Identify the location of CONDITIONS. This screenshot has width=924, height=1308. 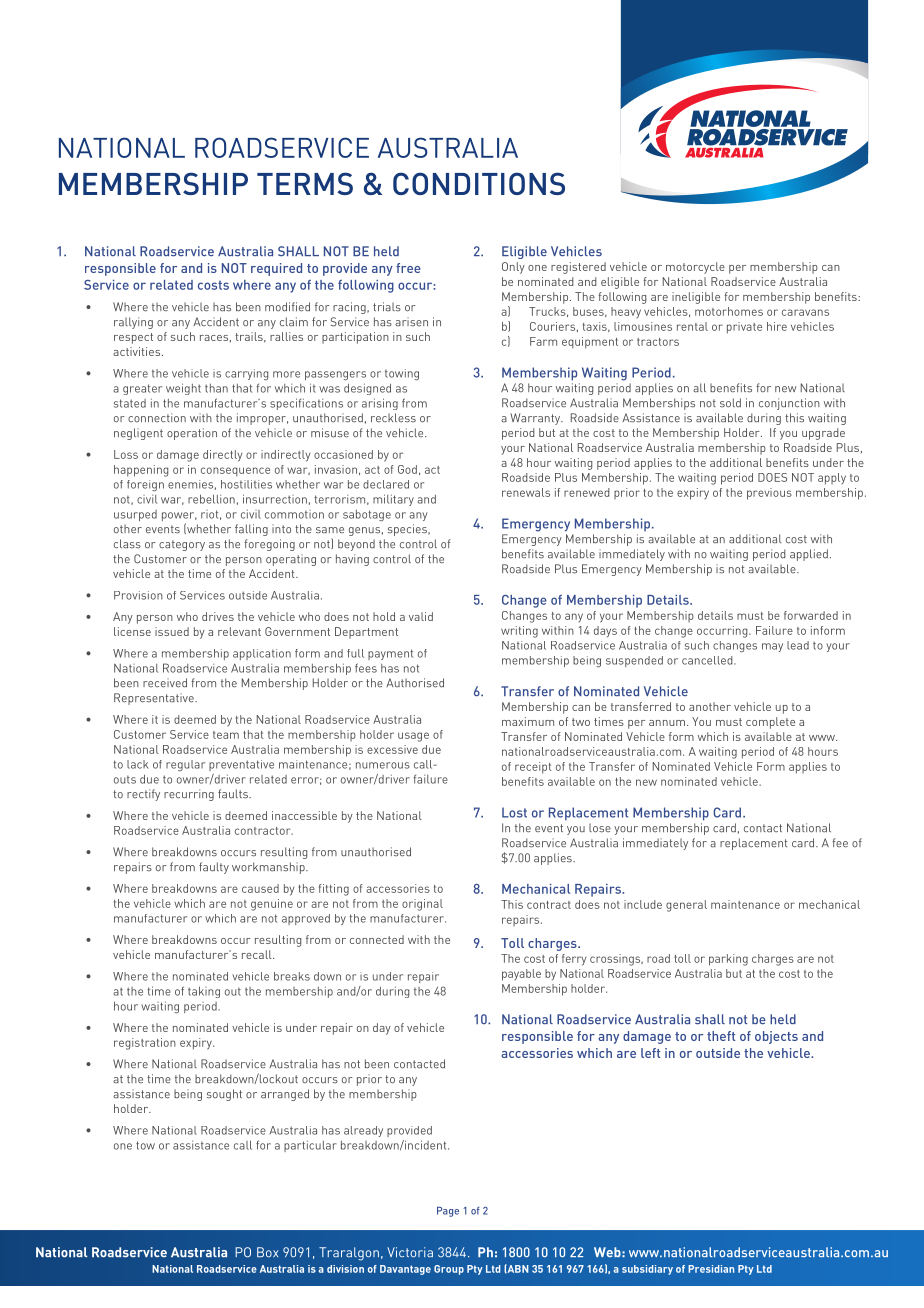
(479, 183).
